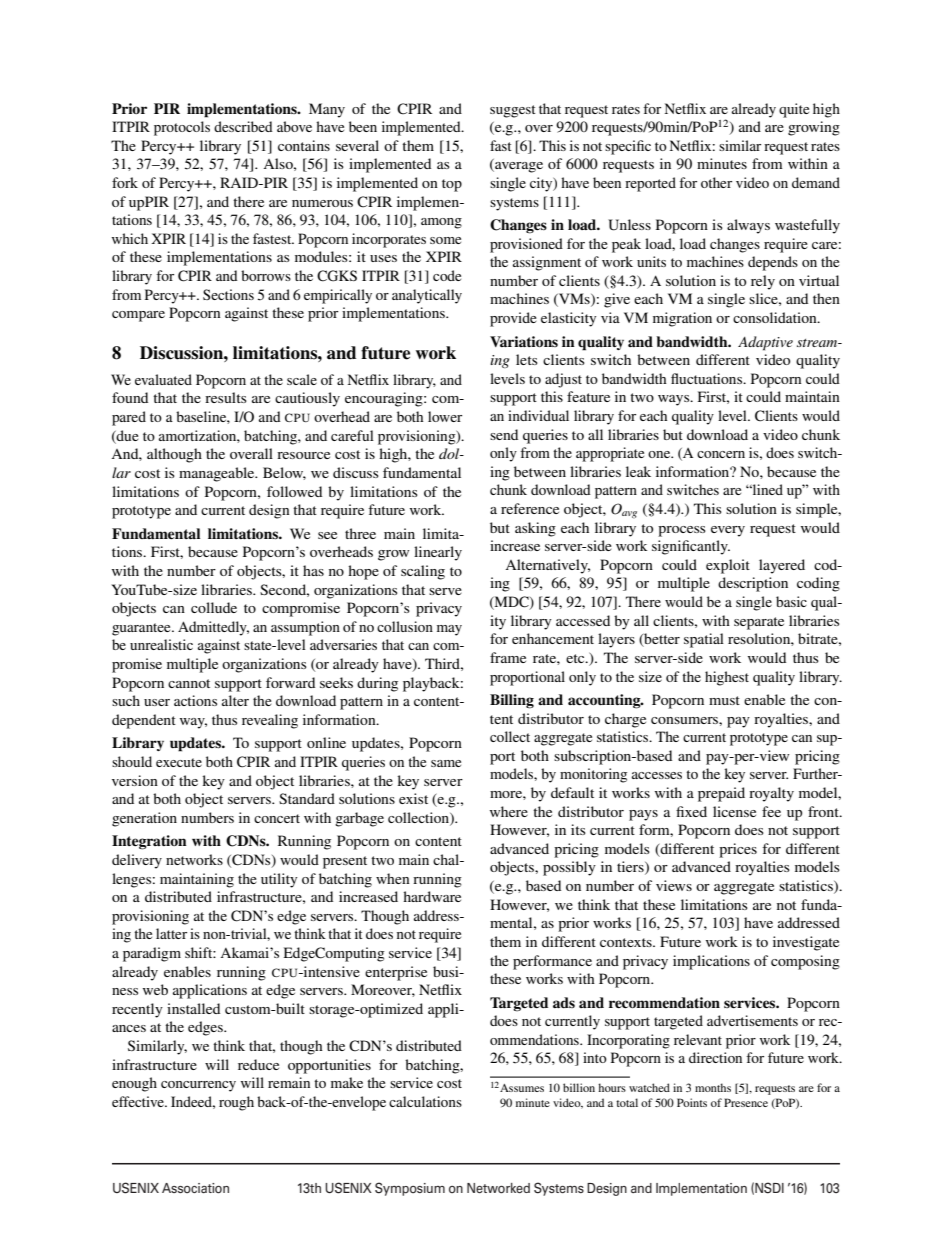 This page has height=1233, width=952. I want to click on latter, so click(171, 933).
